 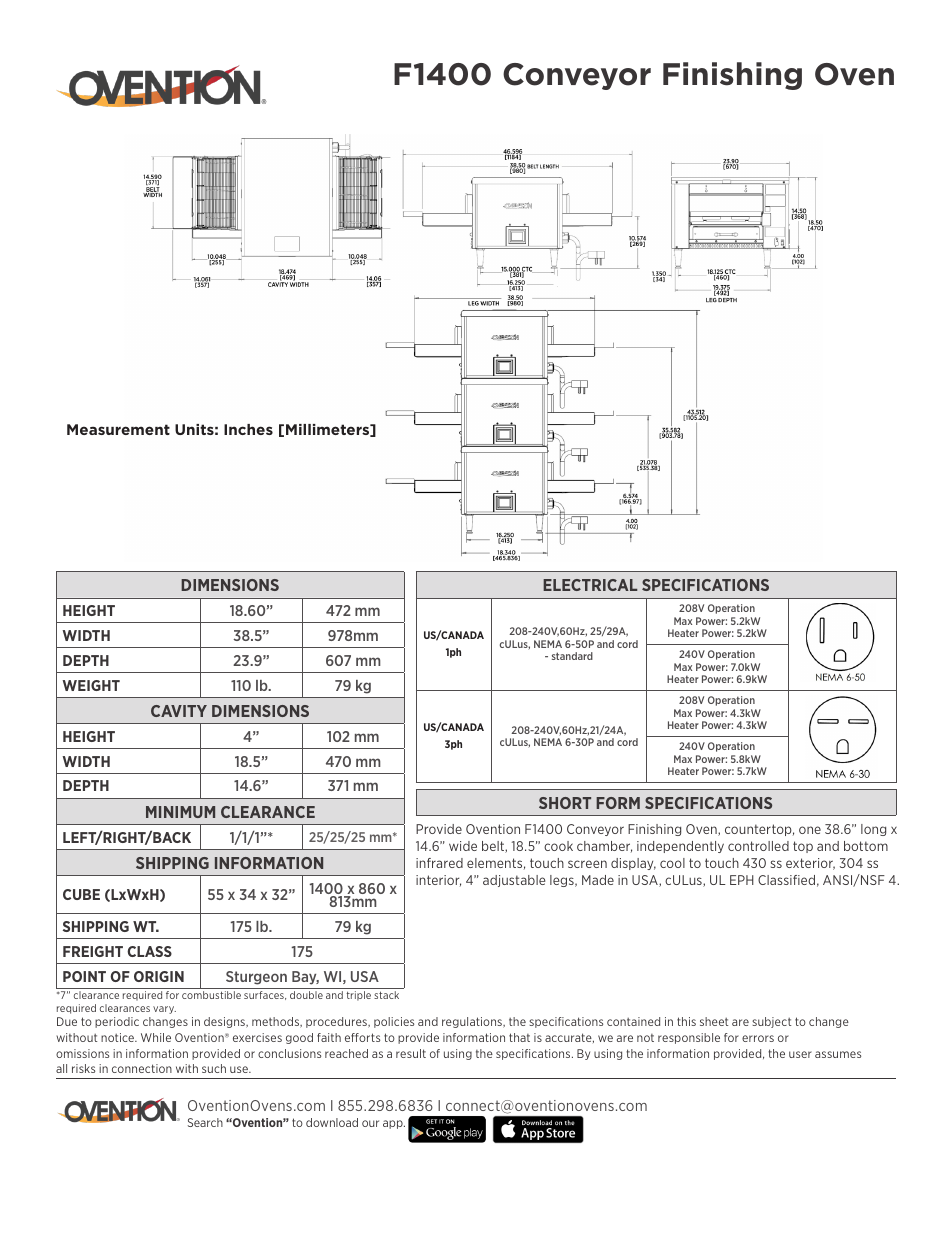 What do you see at coordinates (205, 1122) in the page?
I see `Search` at bounding box center [205, 1122].
